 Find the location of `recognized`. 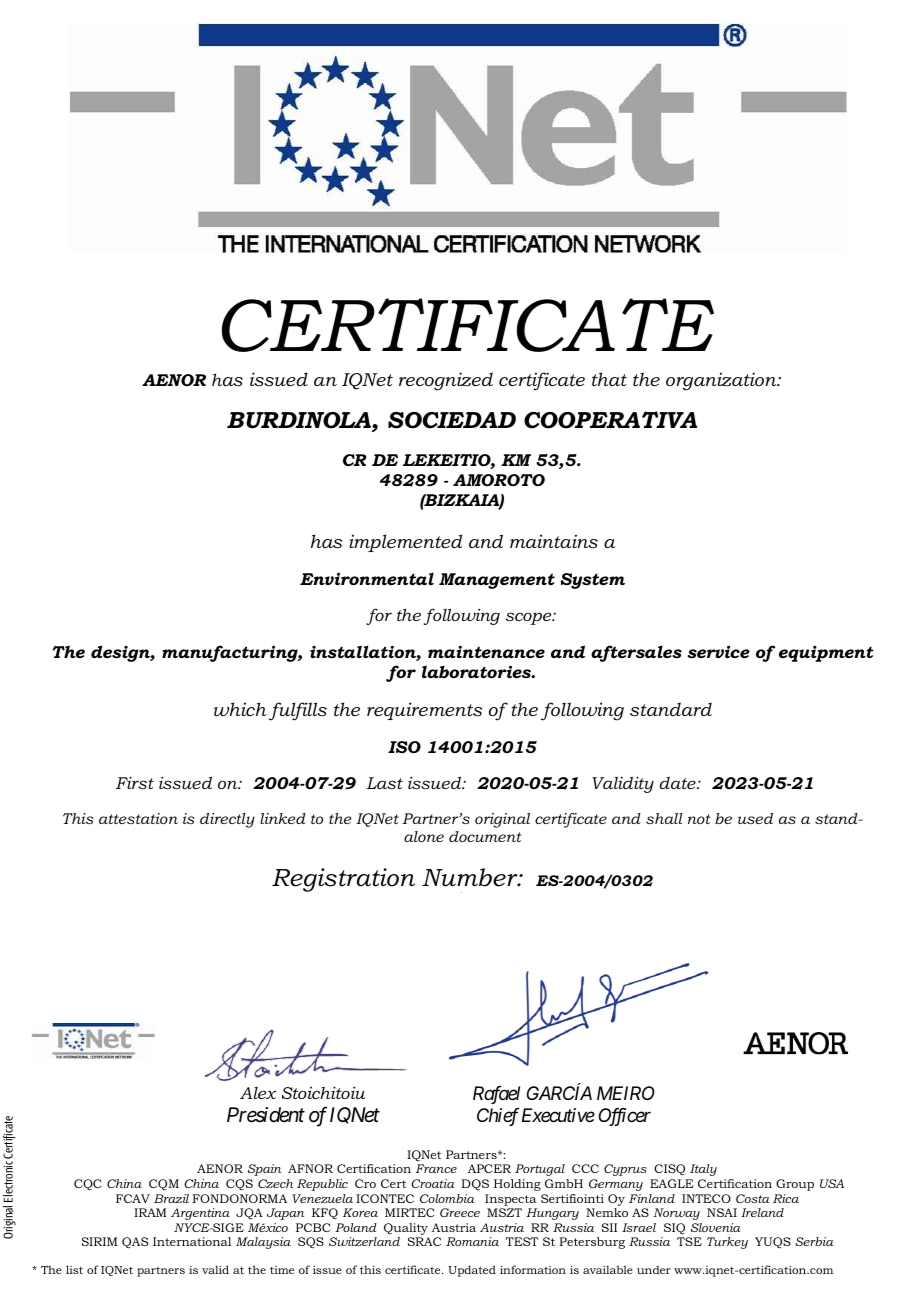

recognized is located at coordinates (446, 381).
